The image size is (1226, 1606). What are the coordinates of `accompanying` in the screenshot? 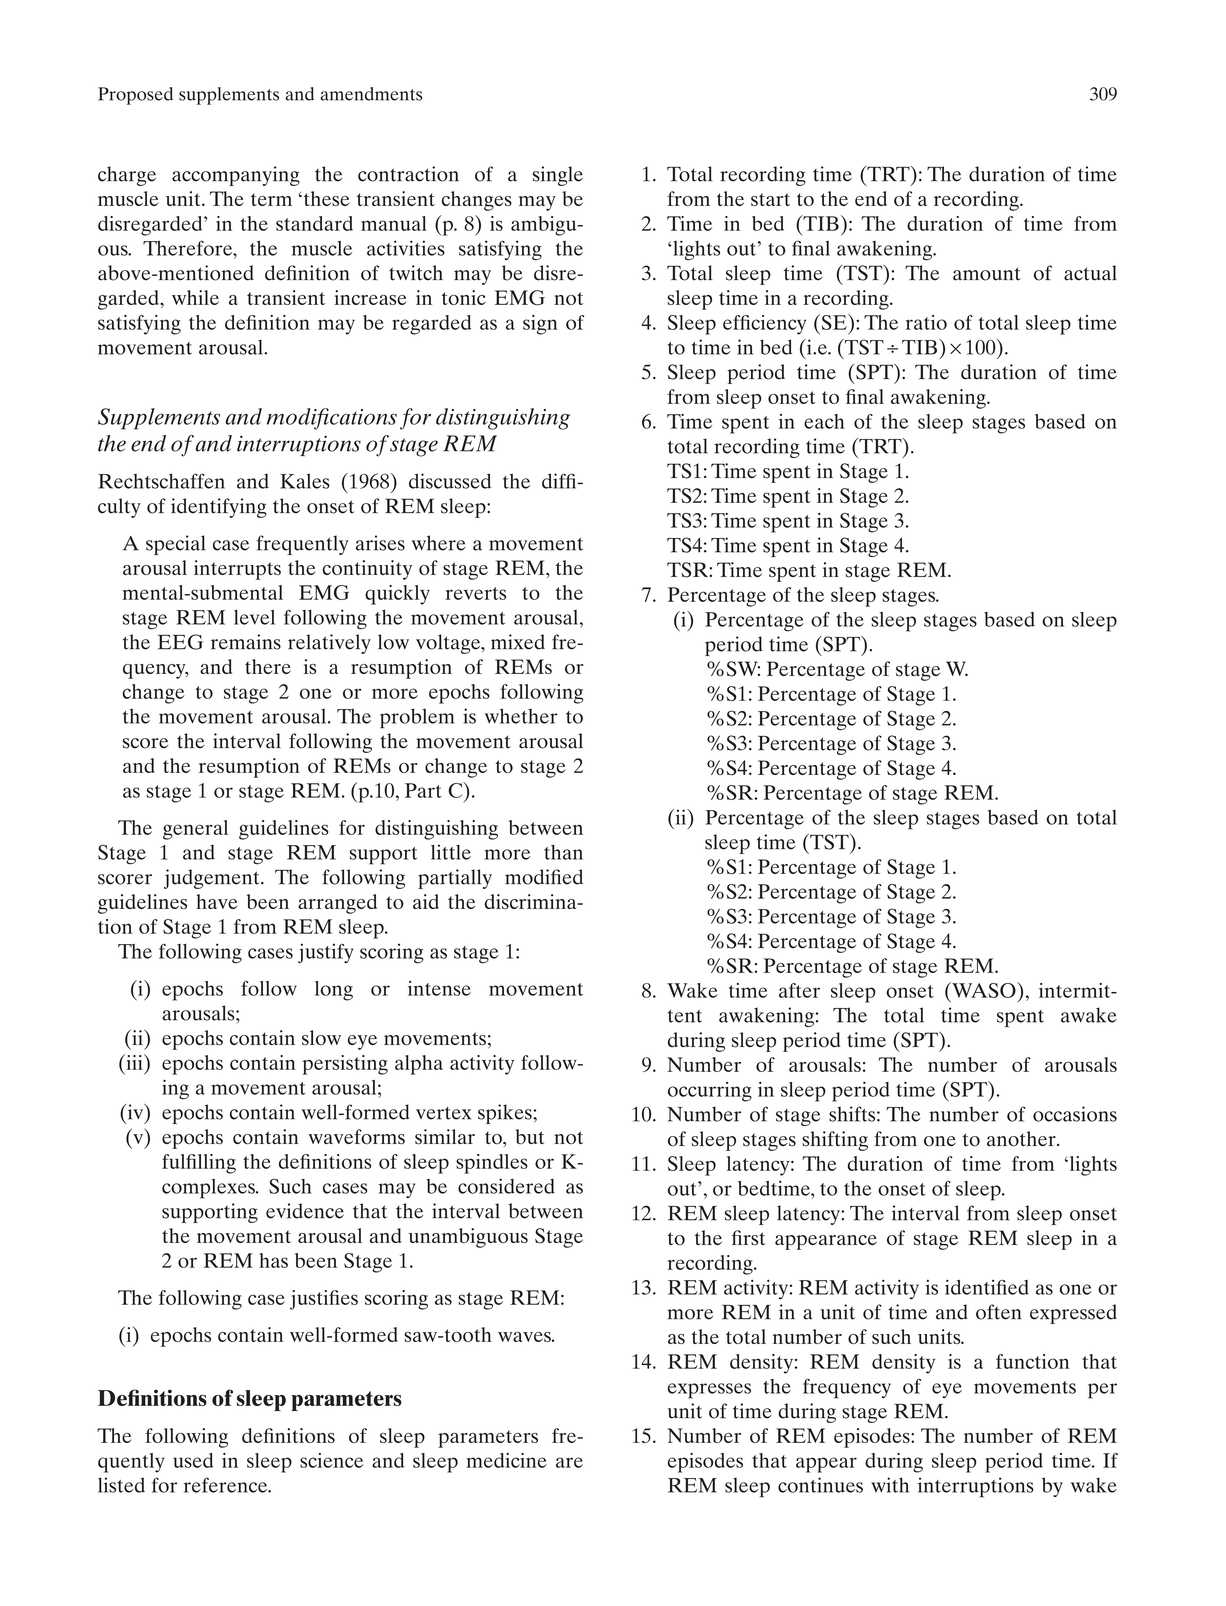 It's located at (236, 176).
